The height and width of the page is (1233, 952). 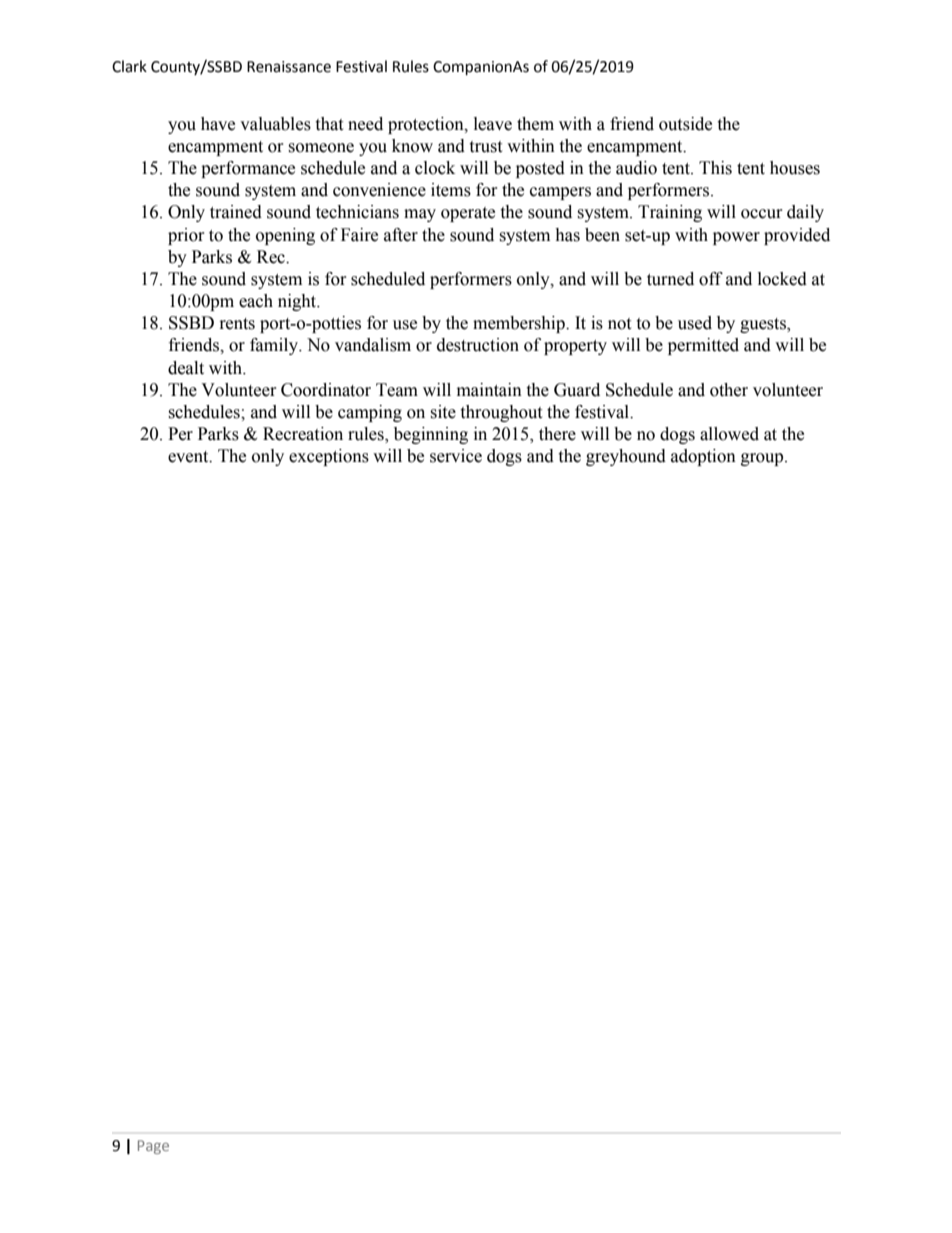 What do you see at coordinates (186, 368) in the page?
I see `dealt` at bounding box center [186, 368].
